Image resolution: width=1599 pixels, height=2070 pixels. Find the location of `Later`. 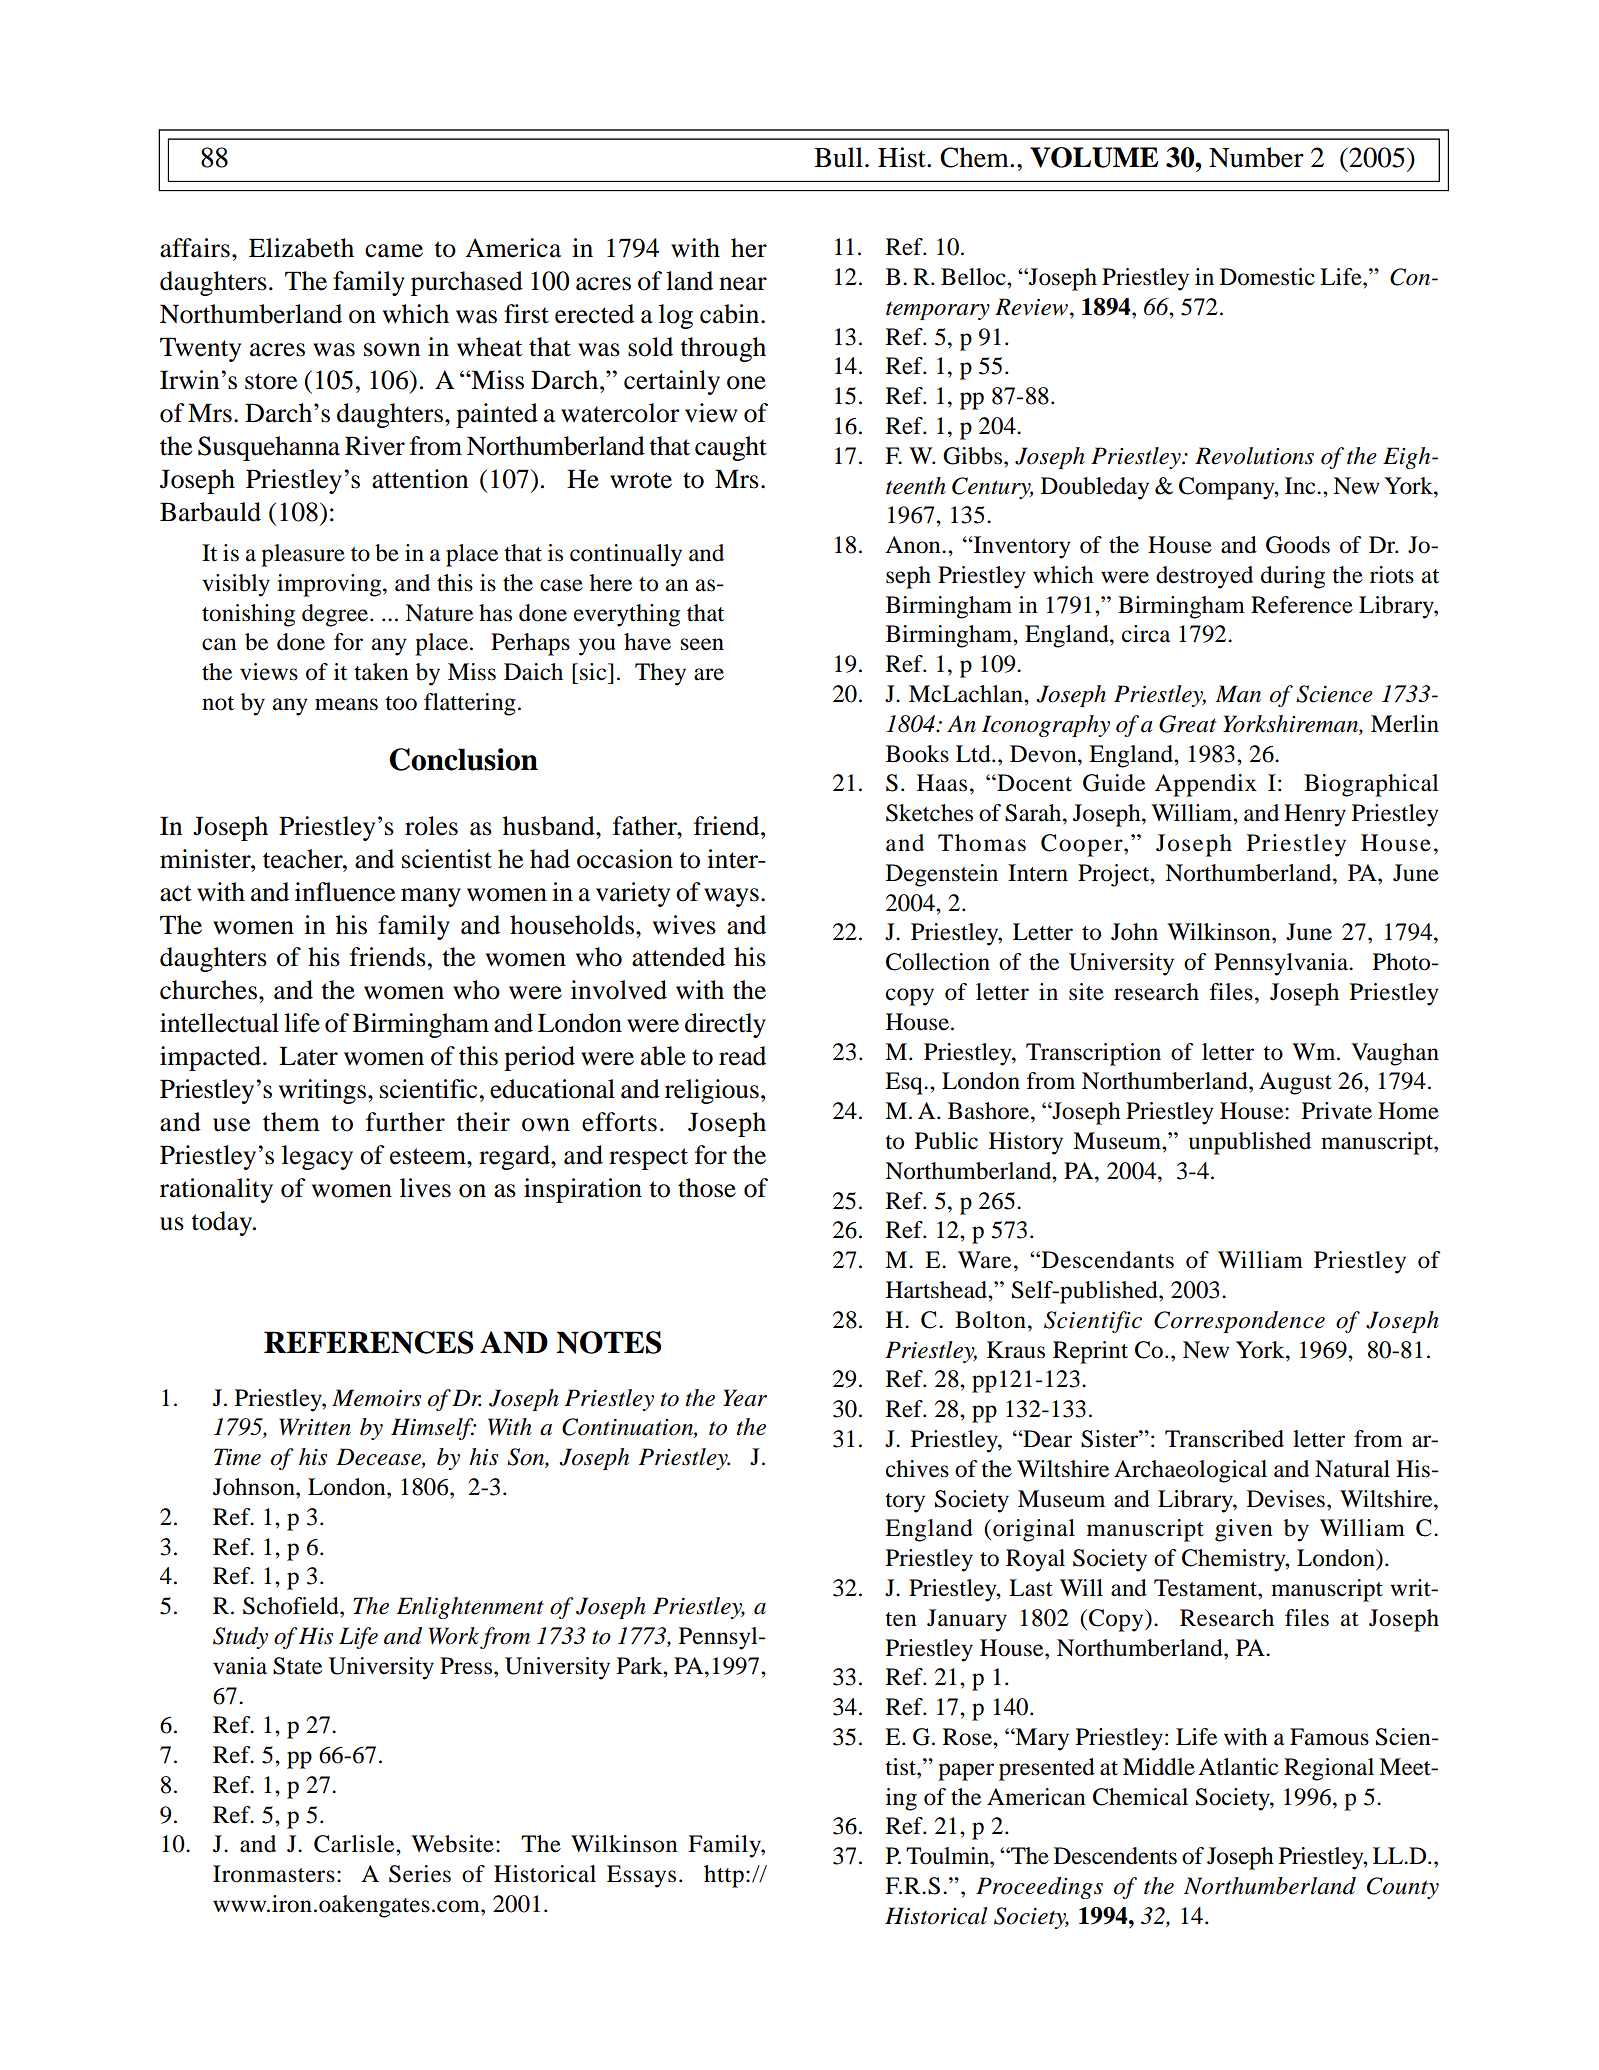

Later is located at coordinates (308, 1056).
